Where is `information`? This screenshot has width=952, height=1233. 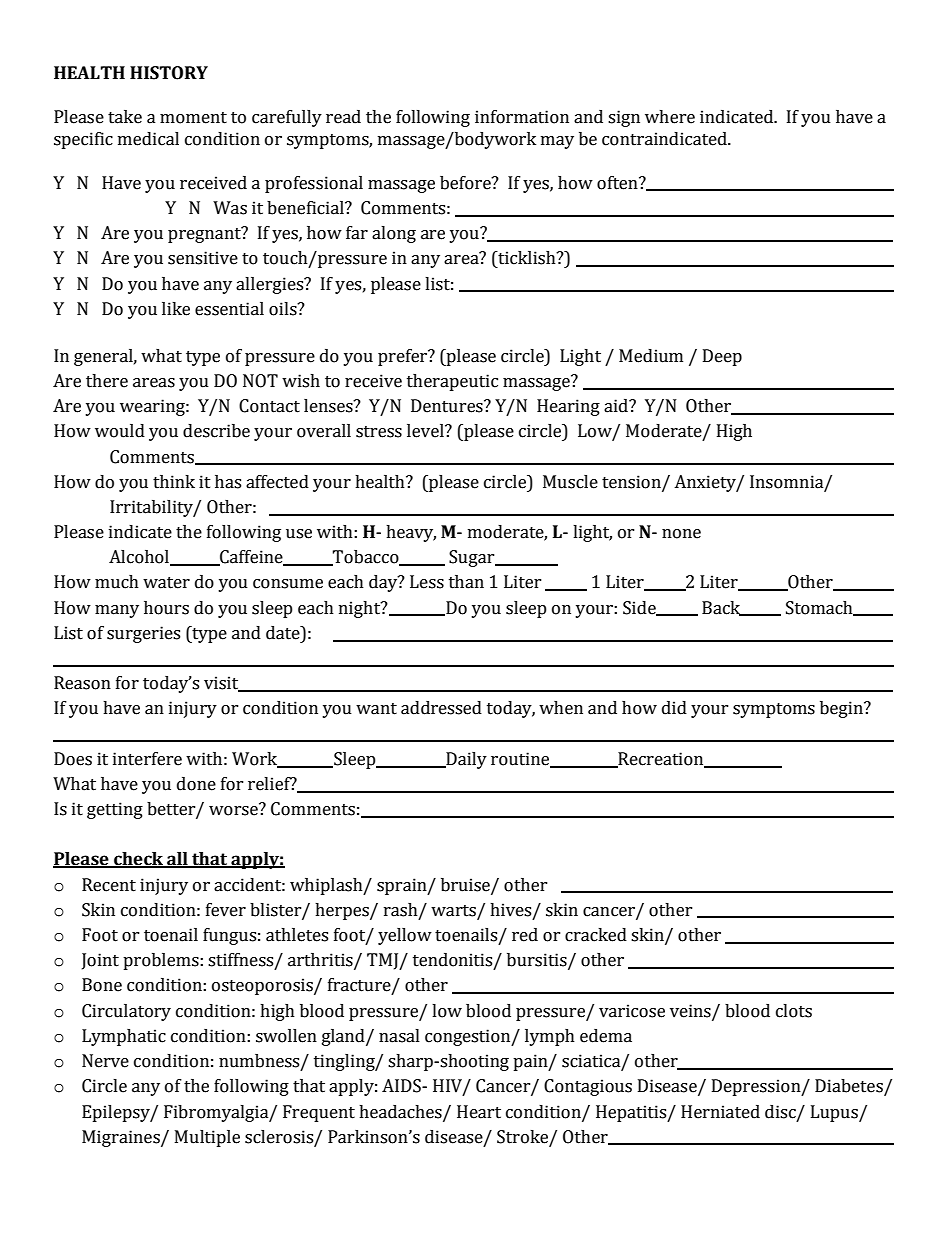
information is located at coordinates (522, 117).
